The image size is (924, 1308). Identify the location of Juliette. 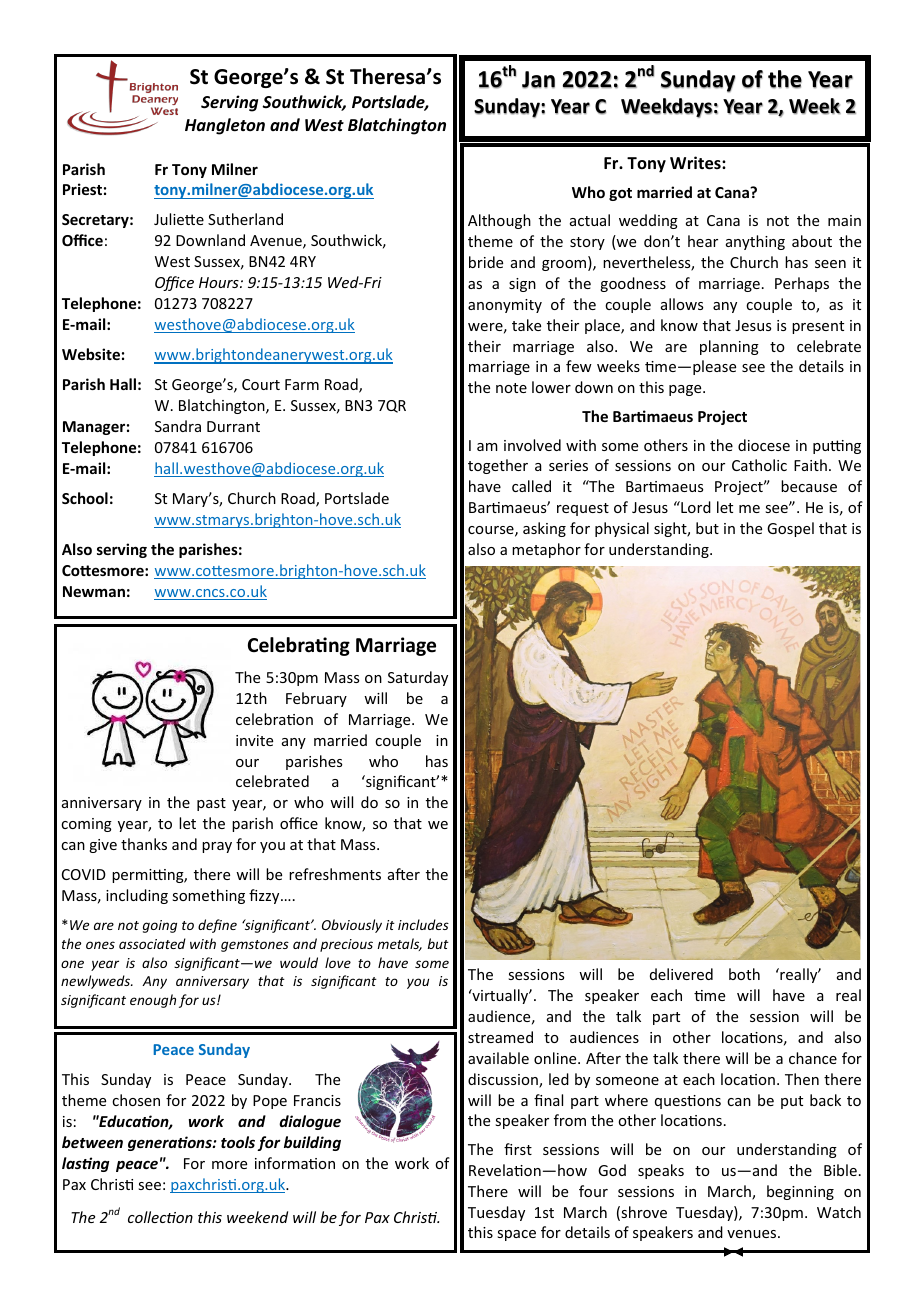
(179, 219).
